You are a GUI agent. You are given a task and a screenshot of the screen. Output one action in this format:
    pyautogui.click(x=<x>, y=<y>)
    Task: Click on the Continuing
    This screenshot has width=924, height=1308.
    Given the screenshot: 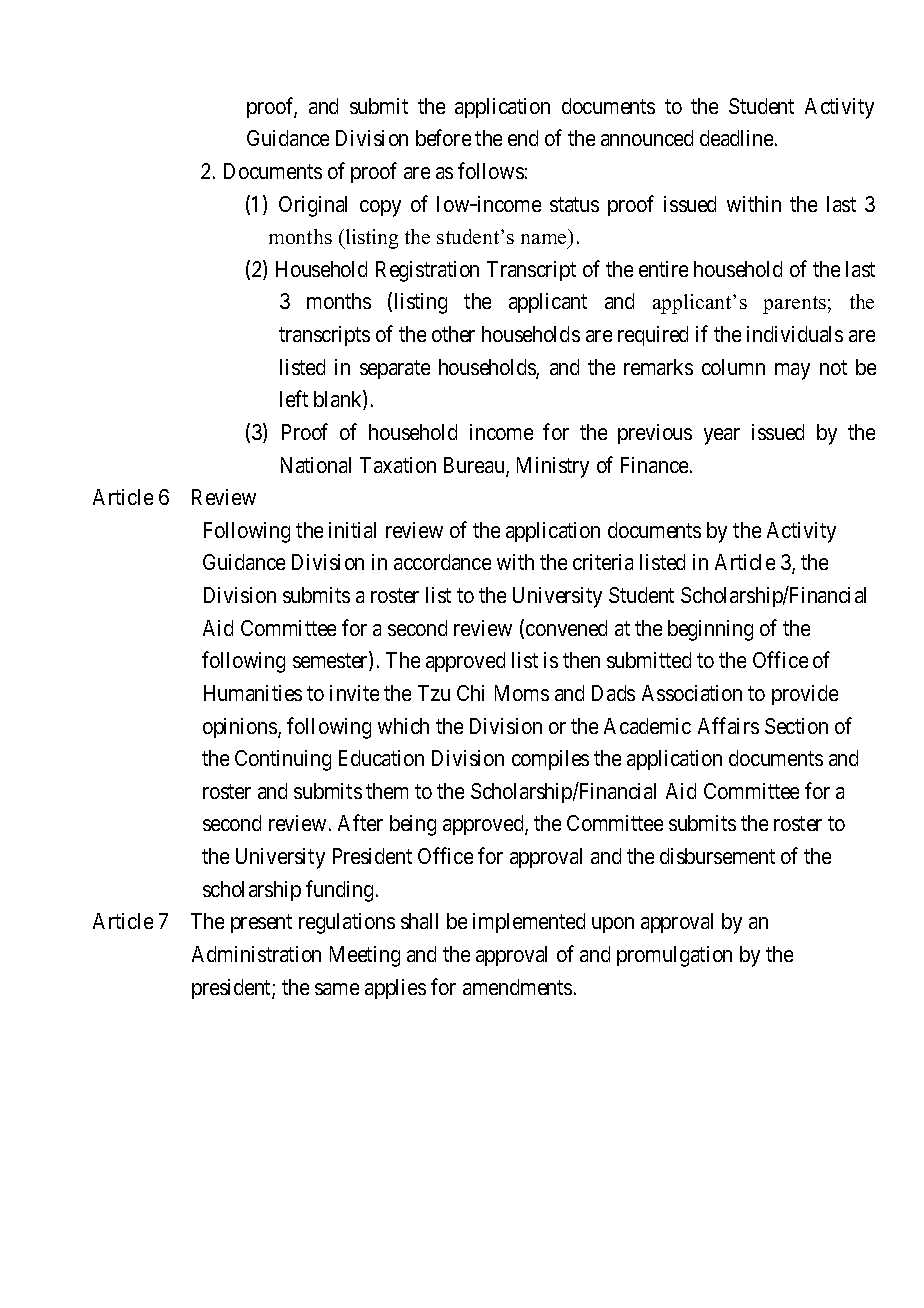 What is the action you would take?
    pyautogui.click(x=283, y=760)
